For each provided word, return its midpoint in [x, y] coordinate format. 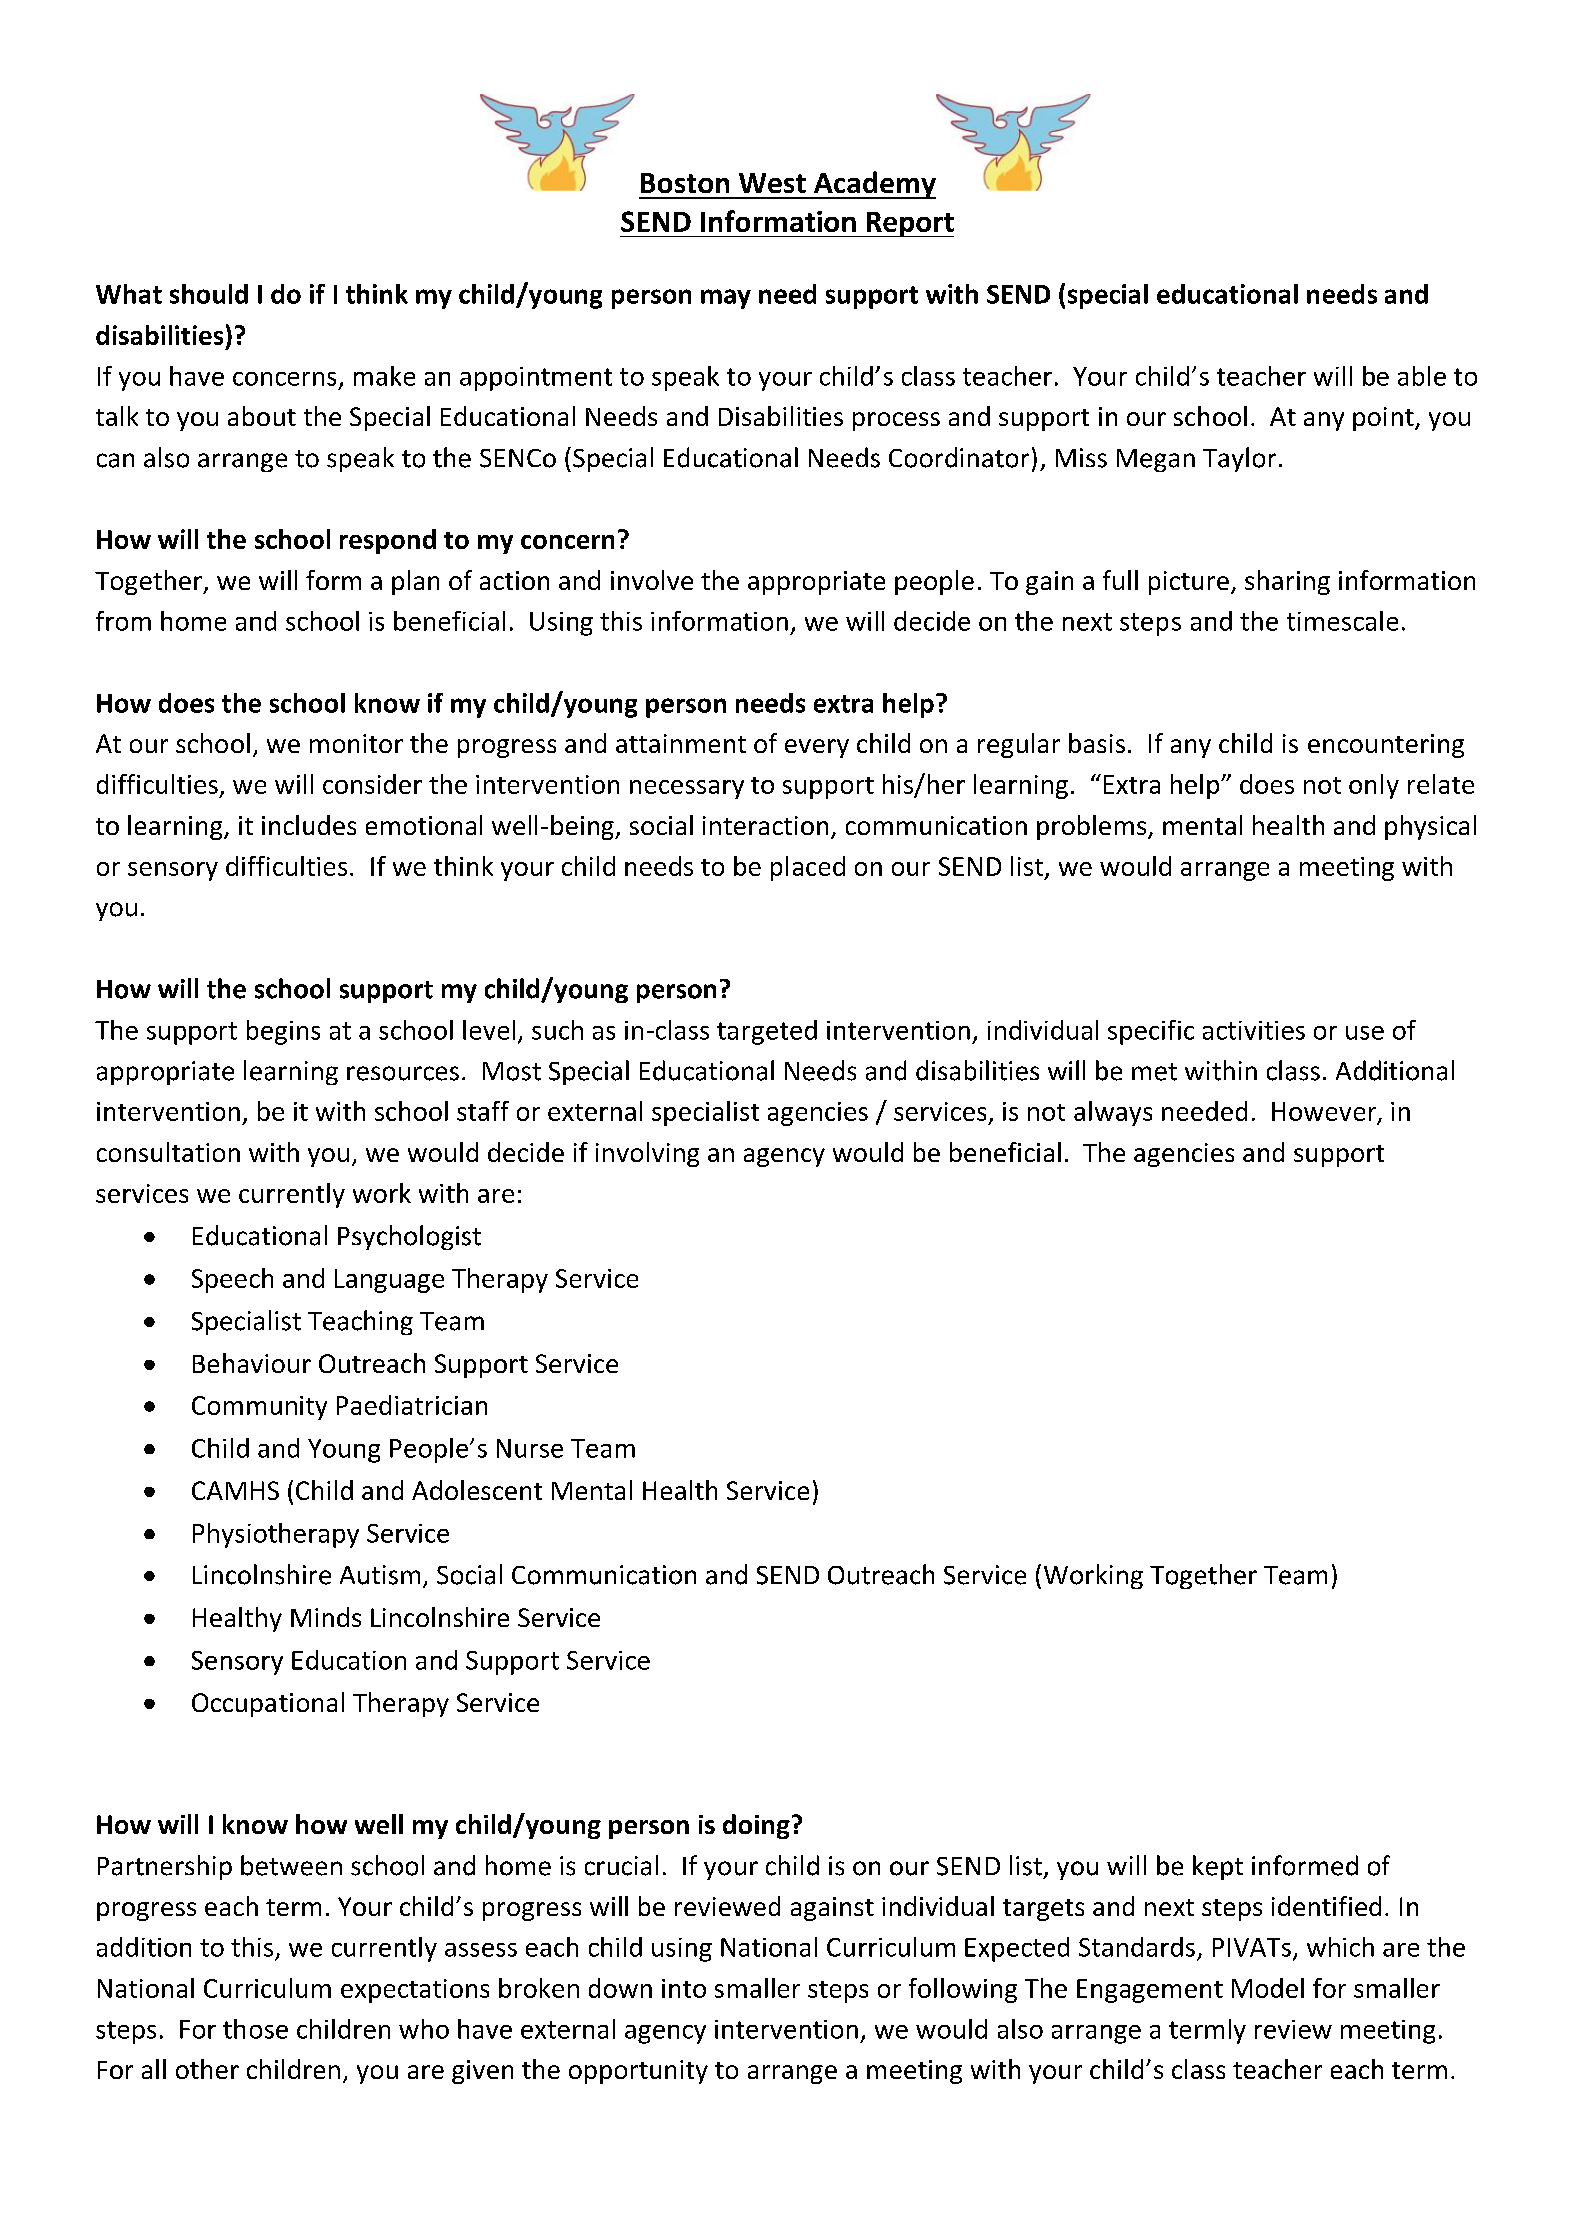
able [1422, 376]
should [209, 294]
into [684, 1988]
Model [1268, 1988]
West [772, 183]
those [255, 2029]
